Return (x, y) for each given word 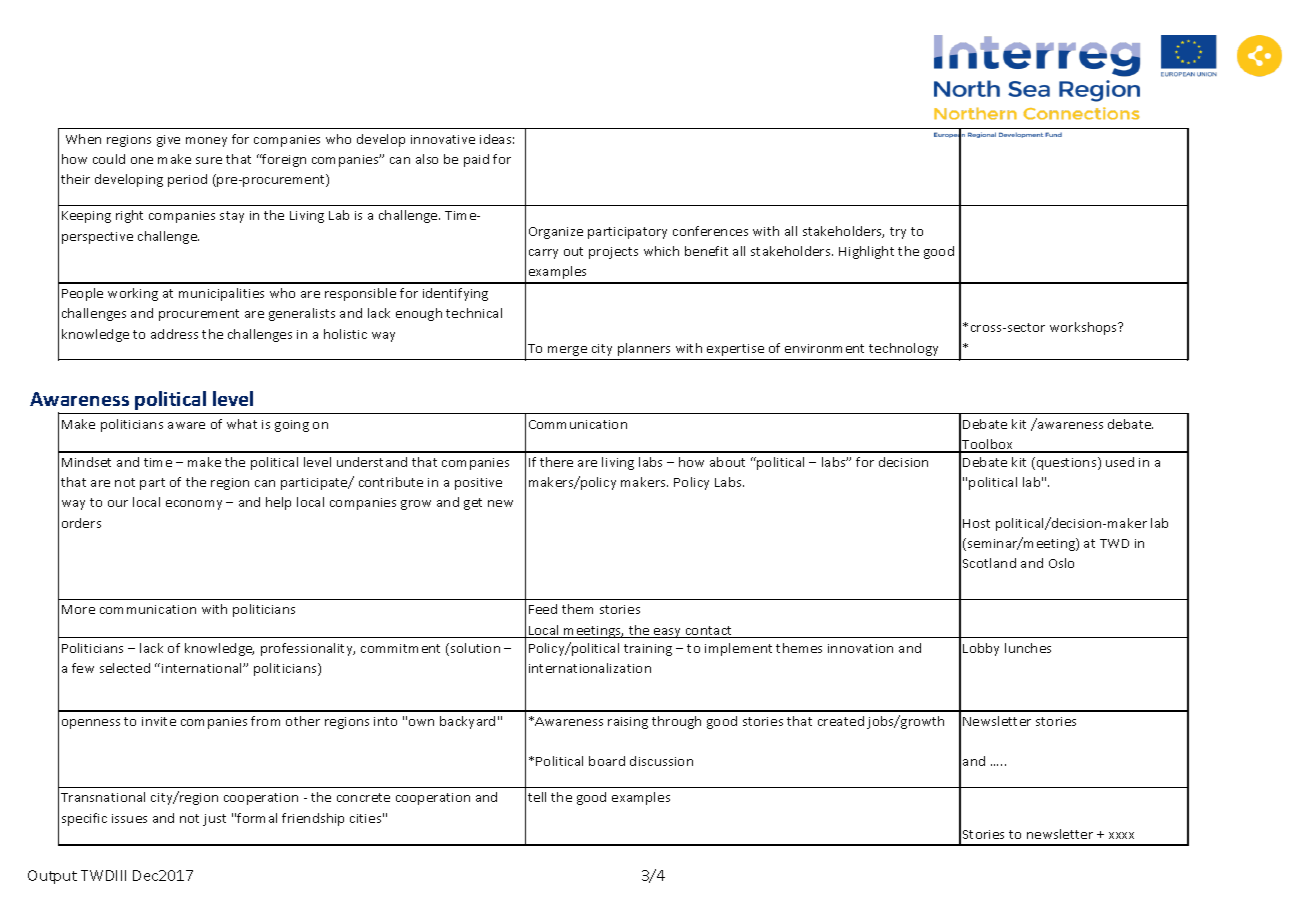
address (174, 334)
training (648, 650)
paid (476, 160)
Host (976, 523)
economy (194, 505)
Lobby (981, 649)
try (898, 233)
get (473, 504)
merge (567, 351)
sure (209, 160)
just (214, 820)
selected (125, 668)
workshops (1085, 328)
